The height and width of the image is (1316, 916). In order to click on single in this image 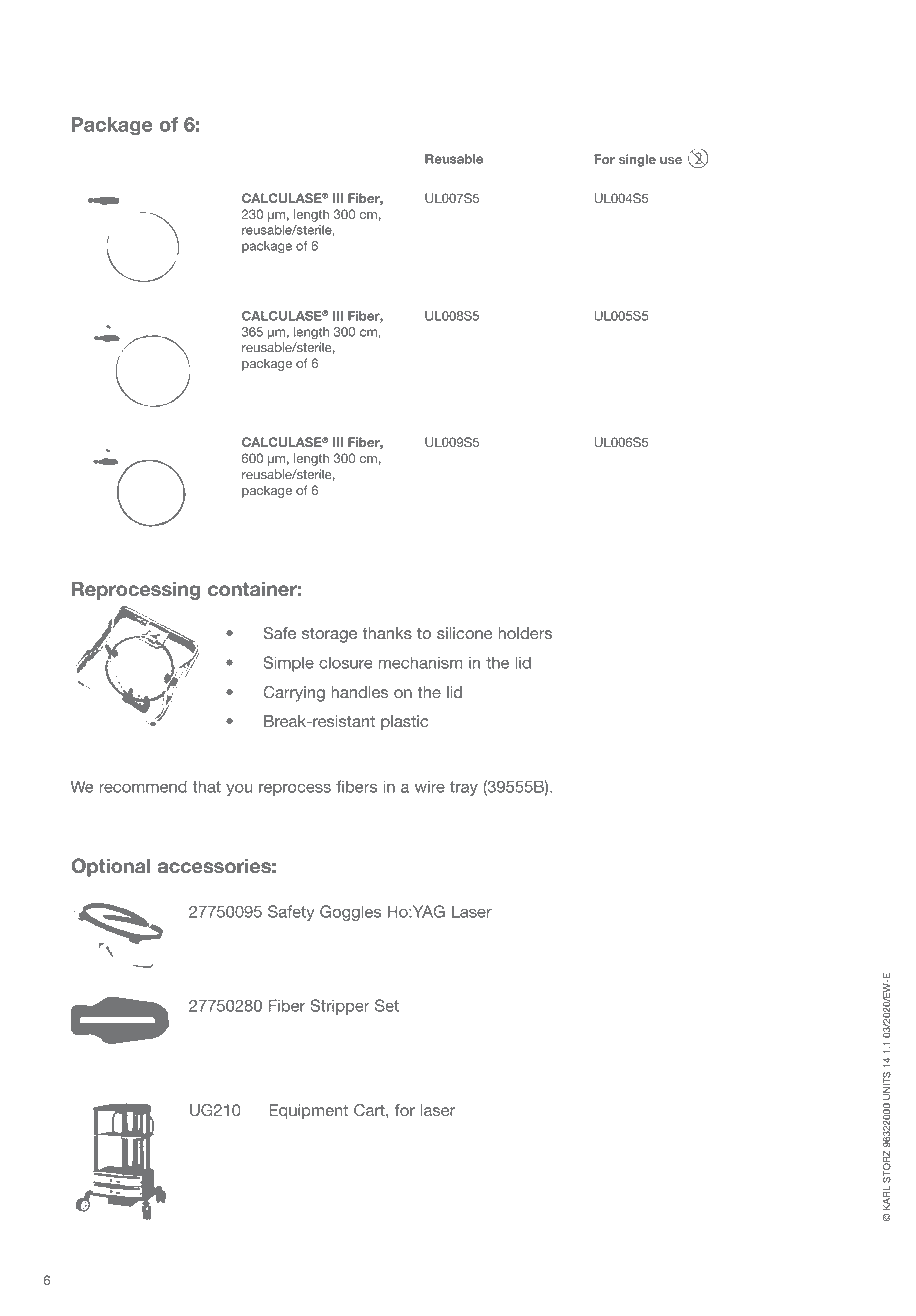, I will do `click(637, 160)`.
